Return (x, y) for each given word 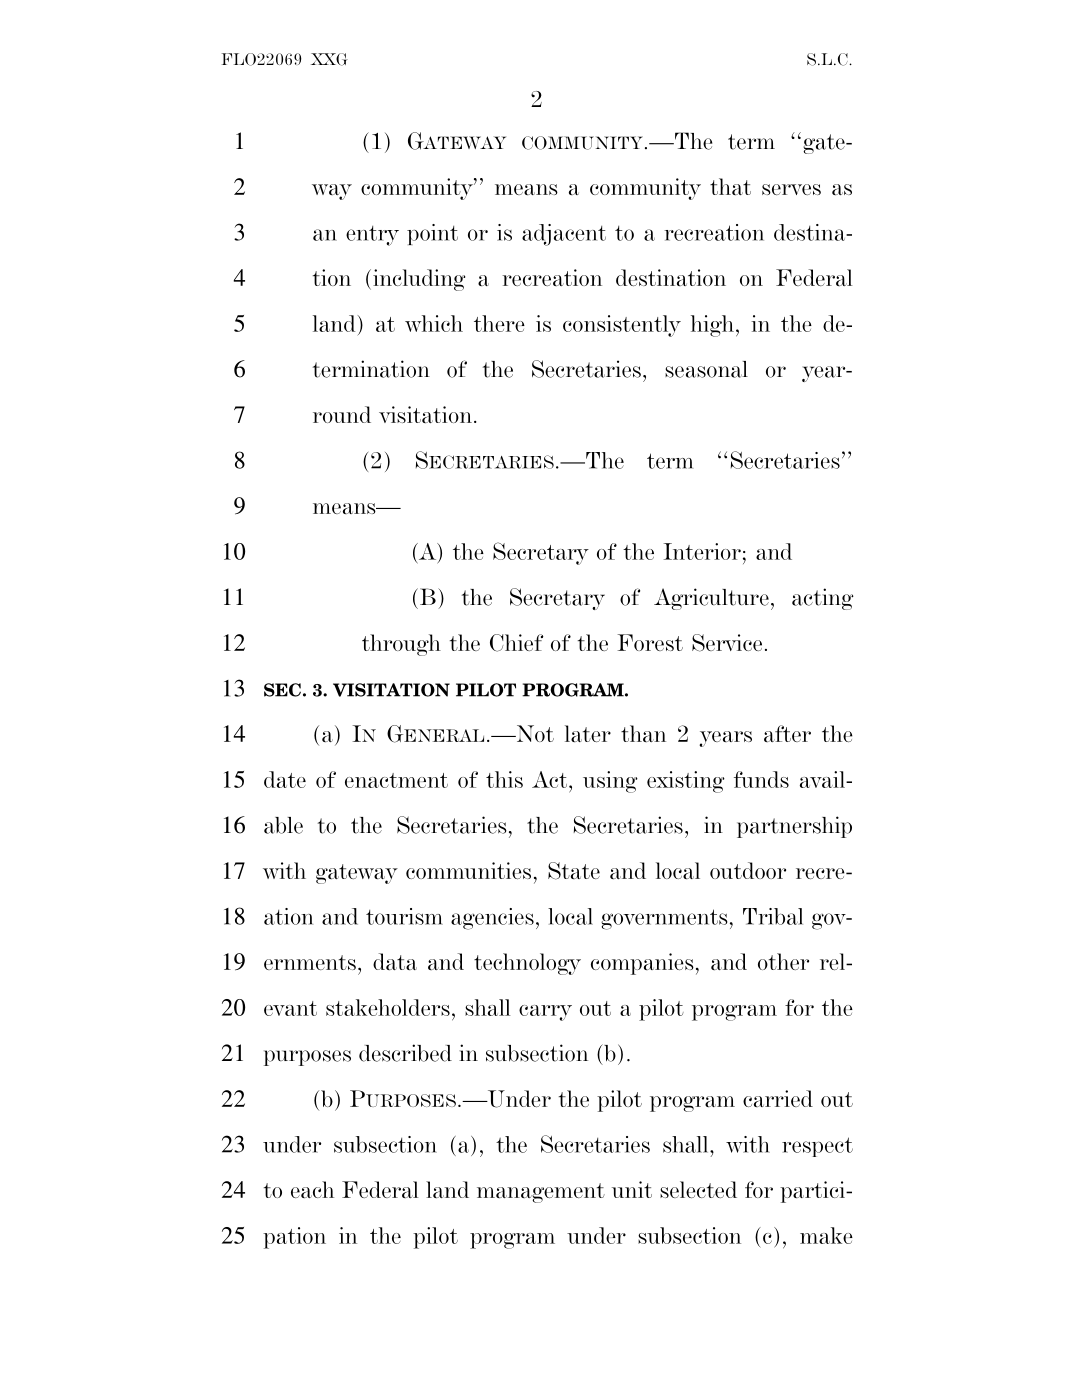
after (787, 733)
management (541, 1193)
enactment (396, 780)
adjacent (564, 235)
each (312, 1190)
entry (372, 236)
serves (791, 189)
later (588, 734)
